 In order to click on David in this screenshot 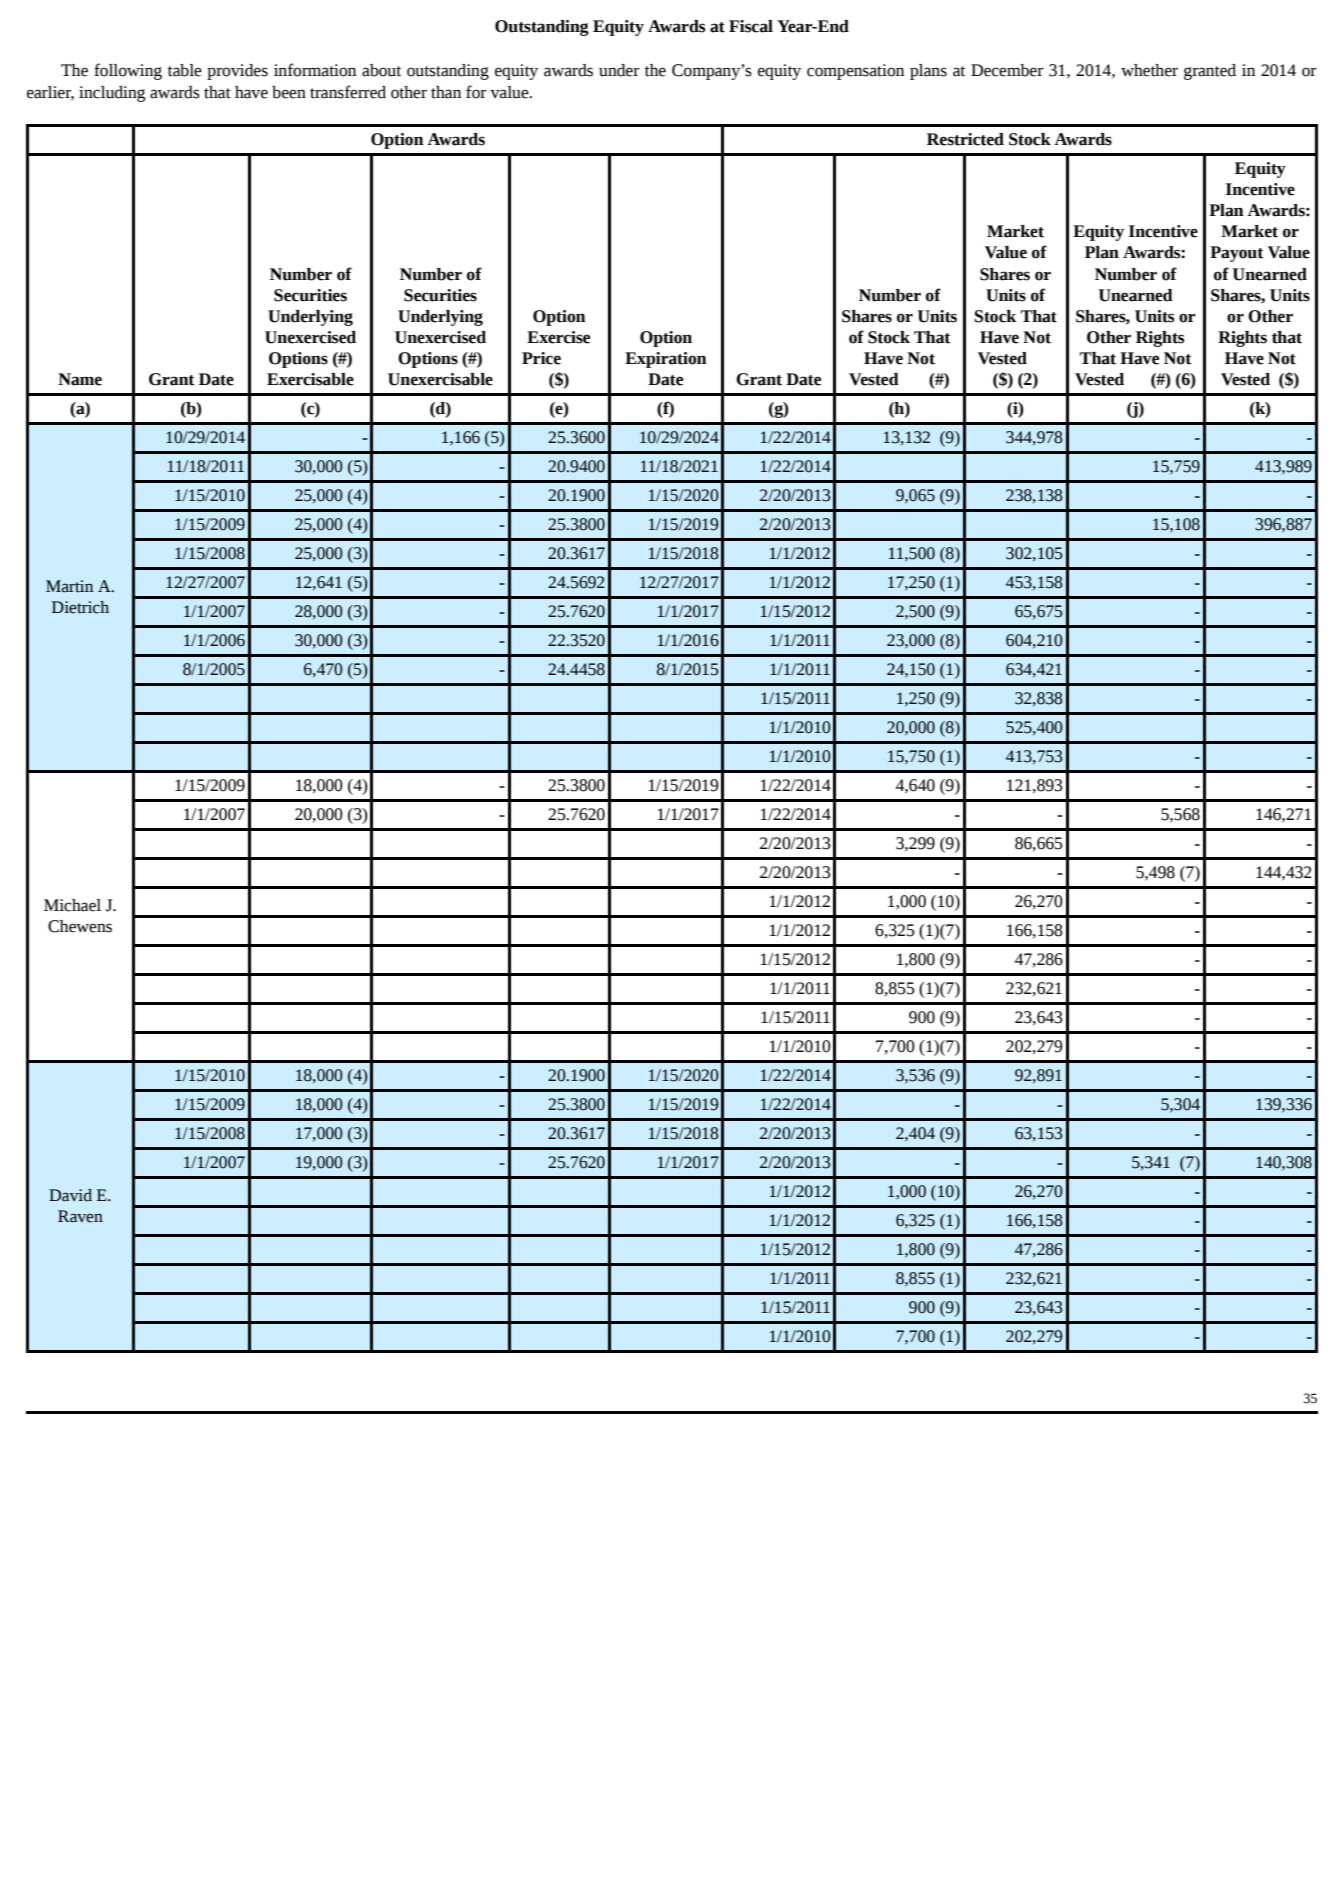, I will do `click(70, 1195)`.
